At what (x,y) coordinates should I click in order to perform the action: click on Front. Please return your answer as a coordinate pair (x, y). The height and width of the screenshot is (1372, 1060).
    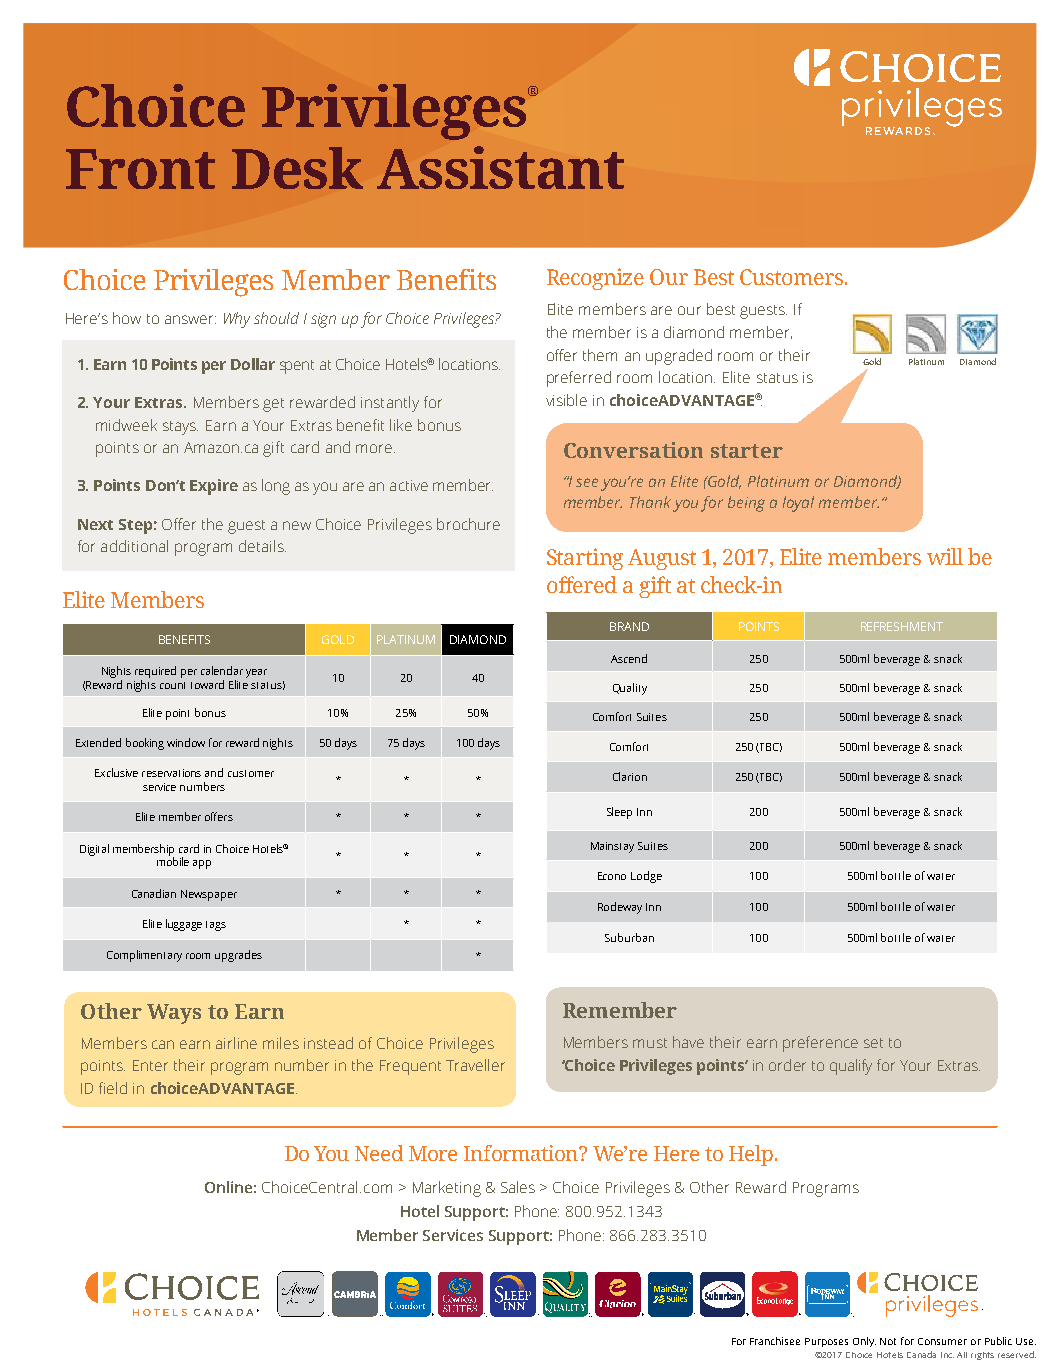
    Looking at the image, I should click on (140, 169).
